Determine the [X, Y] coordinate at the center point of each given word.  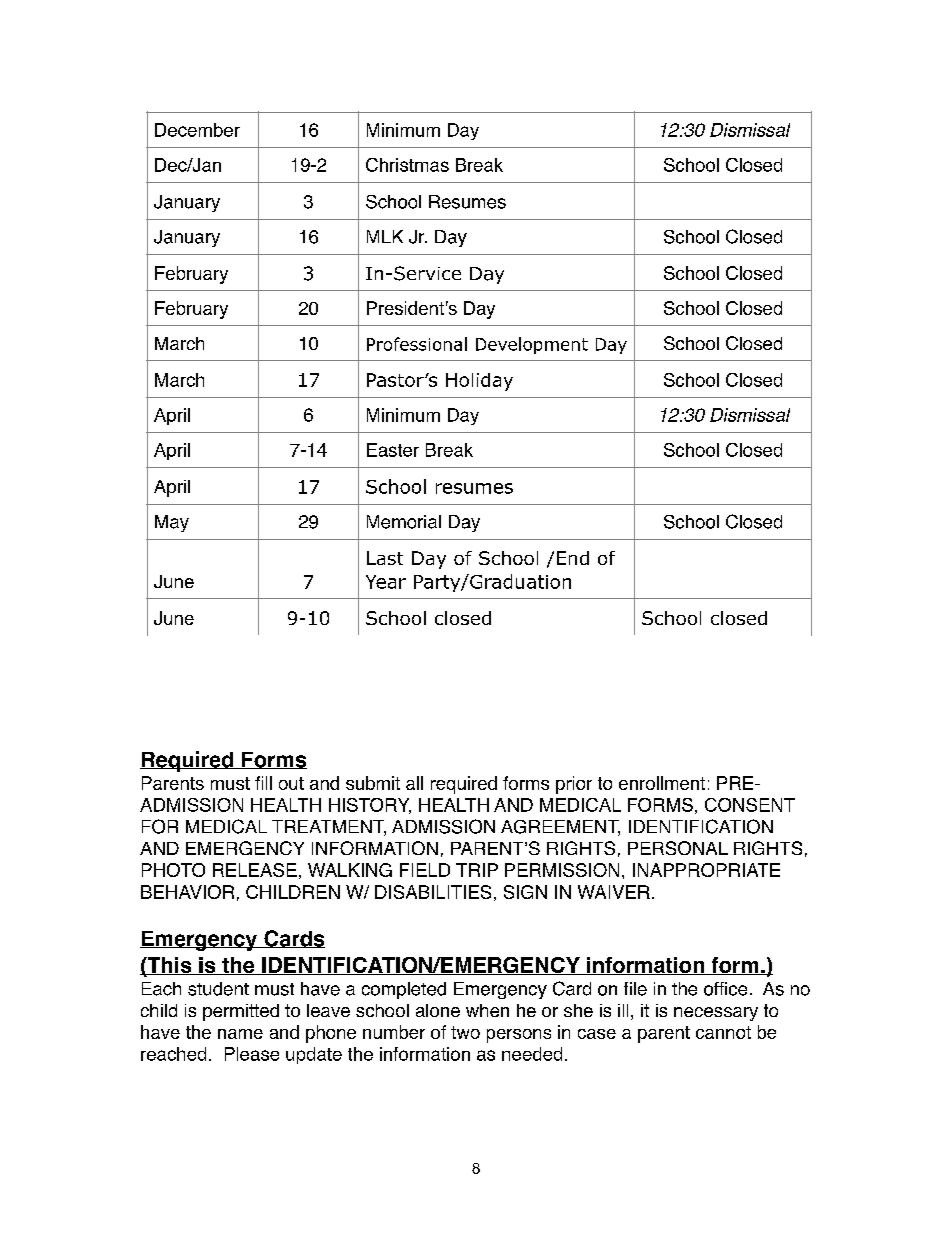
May [172, 523]
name [240, 1034]
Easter [393, 450]
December [197, 130]
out [291, 783]
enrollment [662, 783]
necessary [716, 1014]
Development [532, 345]
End [573, 558]
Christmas [407, 165]
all [414, 783]
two [465, 1032]
